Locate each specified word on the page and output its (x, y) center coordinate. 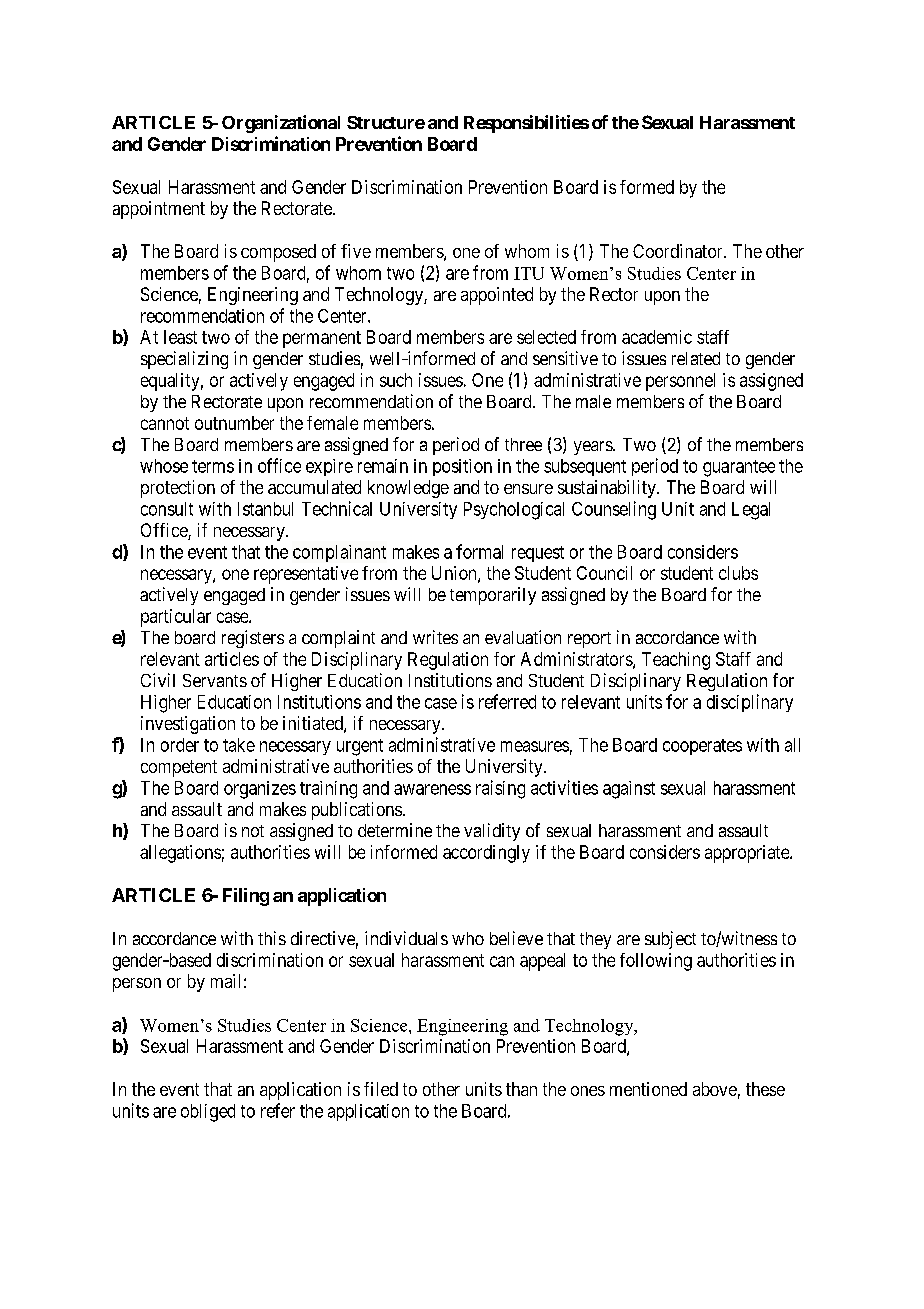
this (272, 938)
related (696, 358)
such (396, 380)
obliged (208, 1113)
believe (516, 938)
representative (306, 575)
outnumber (234, 423)
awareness (432, 789)
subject (670, 940)
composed (278, 253)
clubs (738, 573)
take (239, 745)
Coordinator (679, 251)
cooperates (702, 747)
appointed (497, 296)
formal (479, 551)
